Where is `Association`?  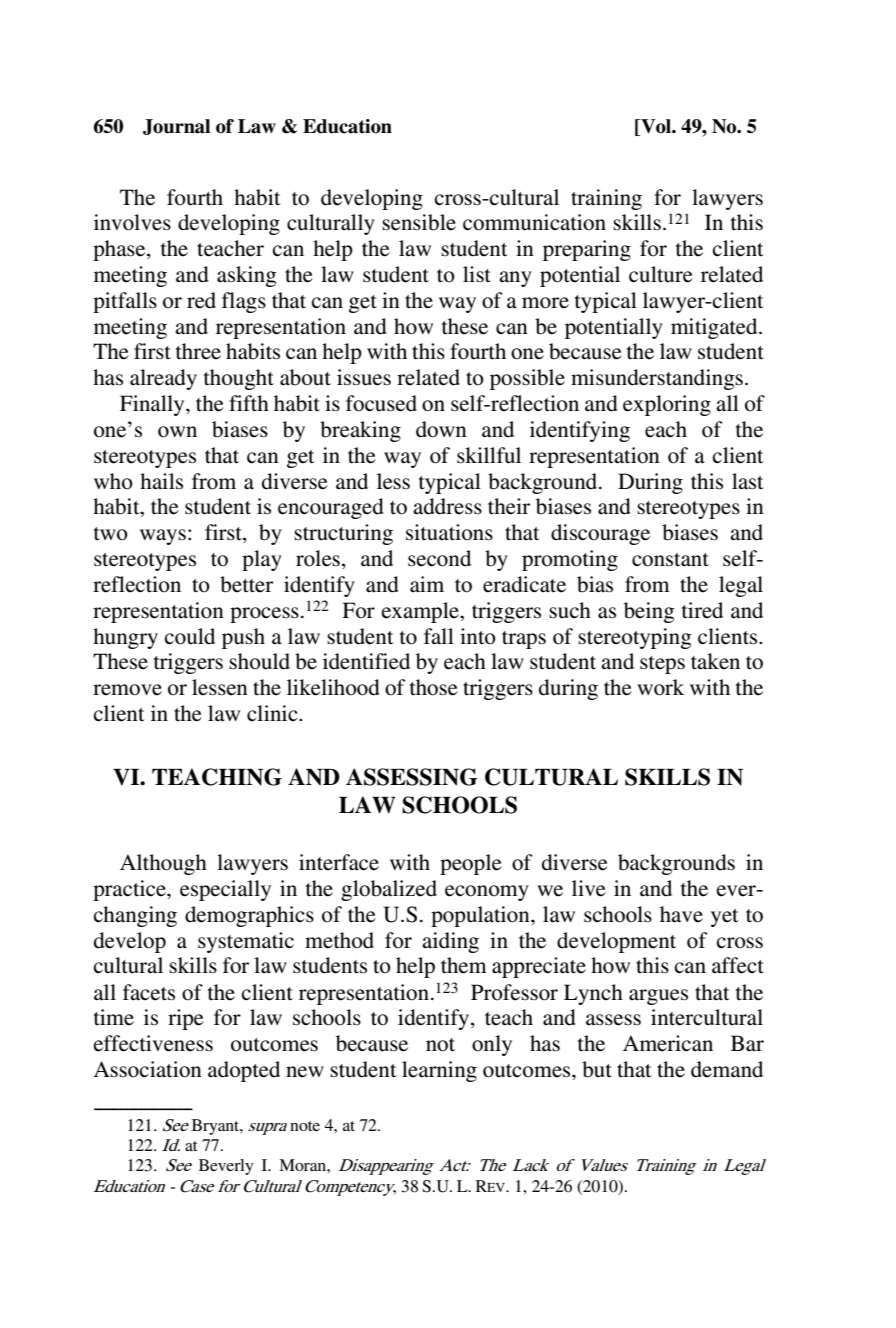 Association is located at coordinates (148, 1069).
